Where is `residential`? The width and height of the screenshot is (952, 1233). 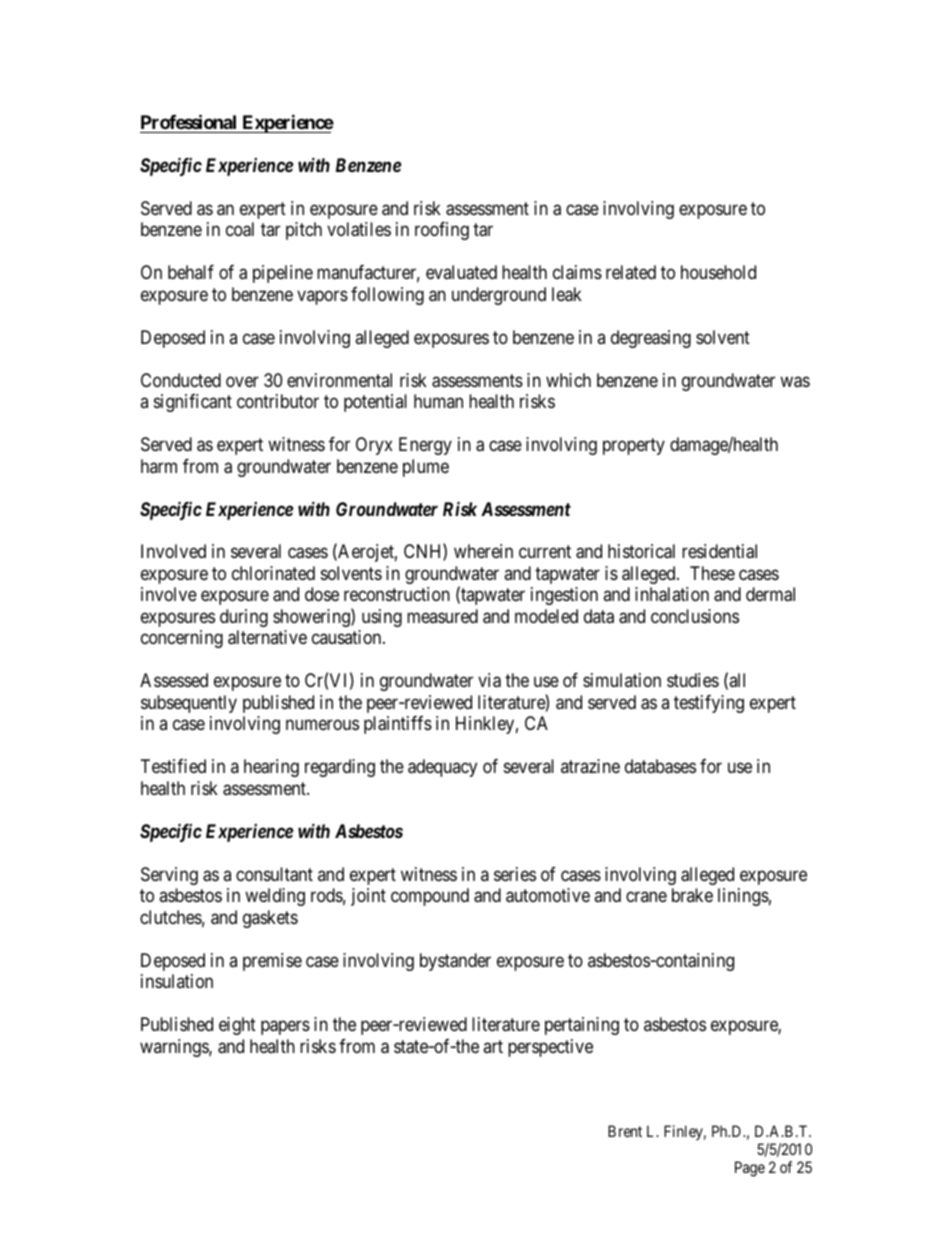
residential is located at coordinates (719, 551).
